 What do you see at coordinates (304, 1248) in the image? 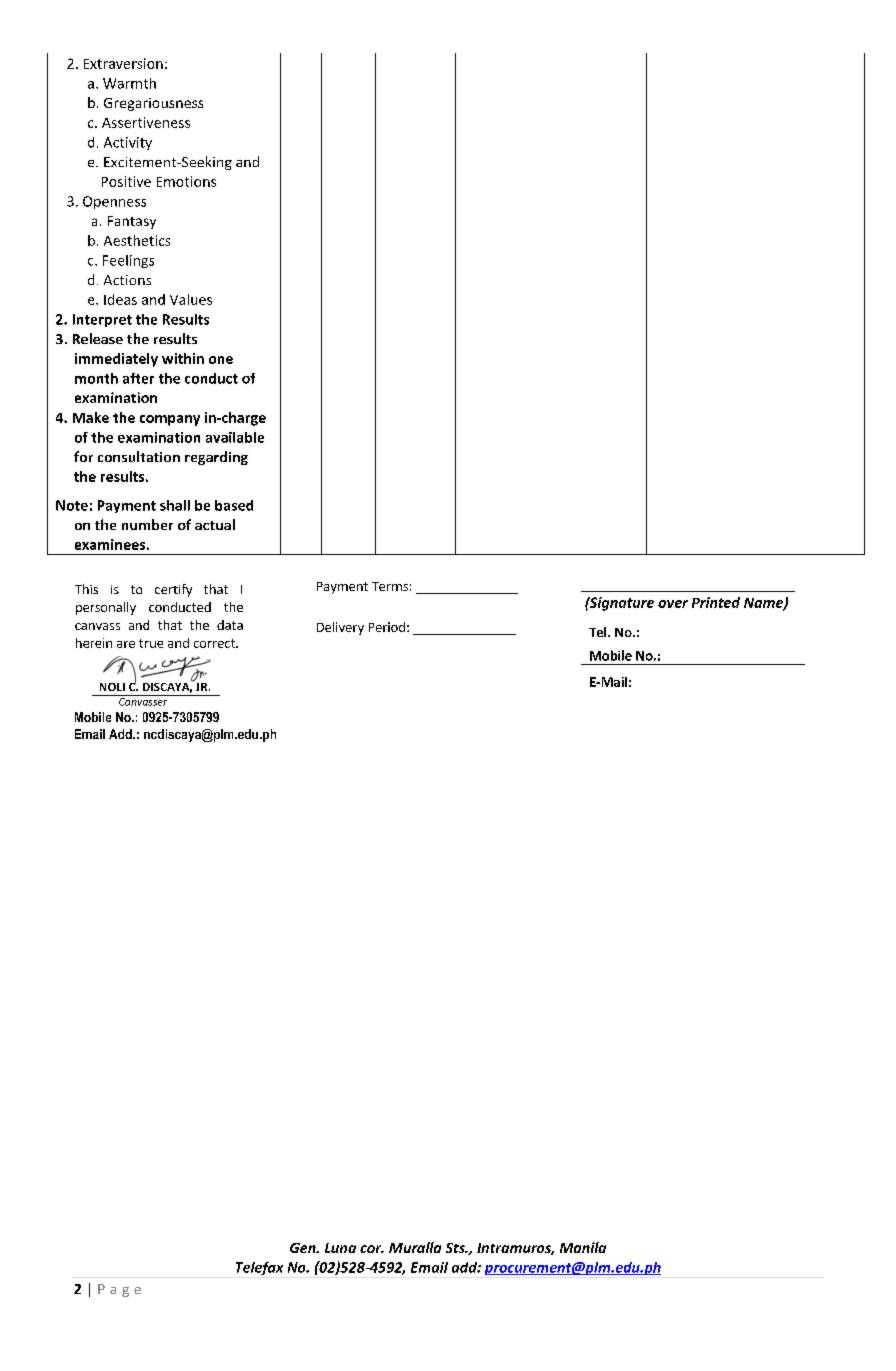
I see `Gen` at bounding box center [304, 1248].
